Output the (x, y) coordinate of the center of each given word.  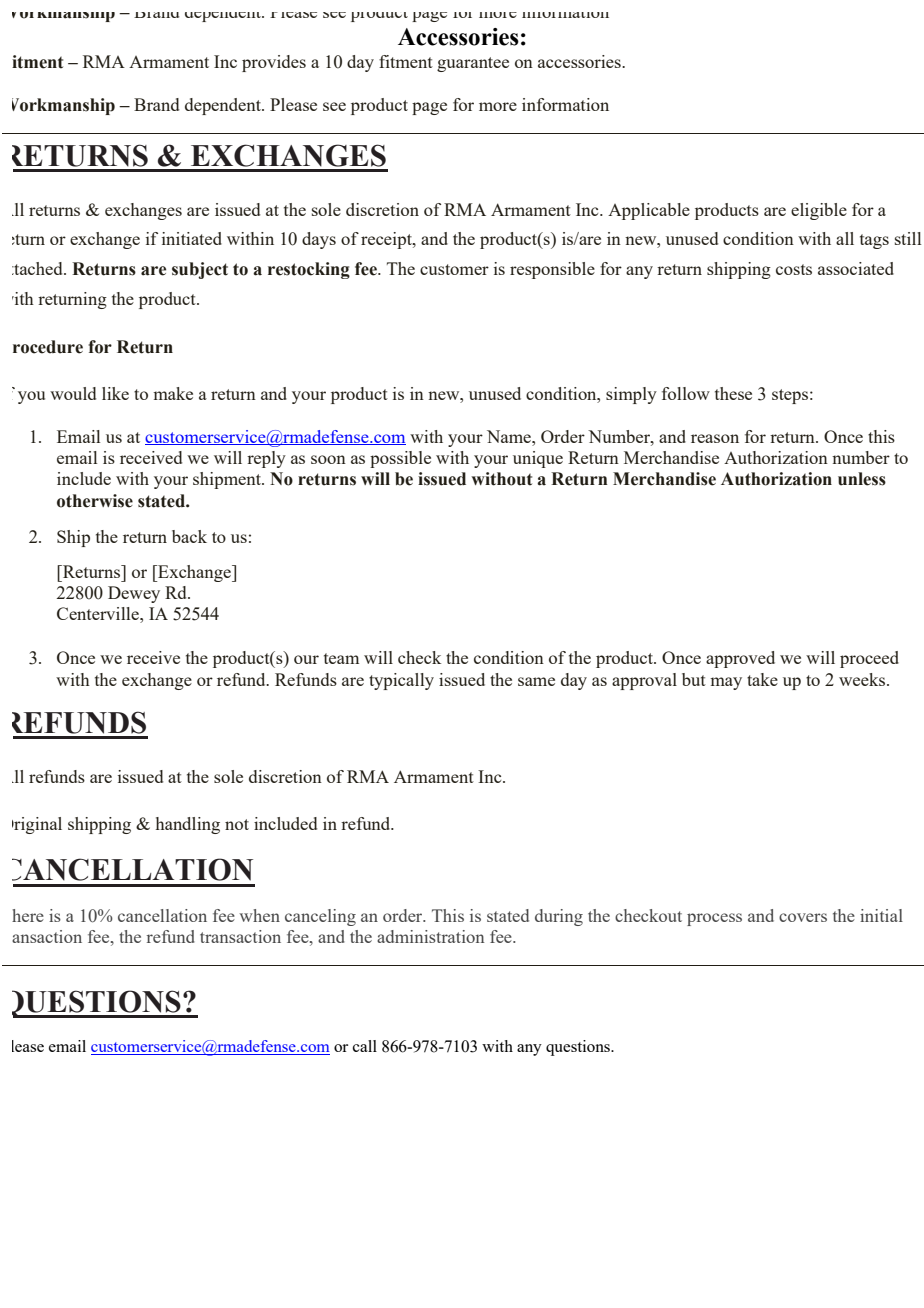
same (536, 681)
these (733, 393)
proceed (869, 659)
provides (274, 63)
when (259, 915)
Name (510, 436)
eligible (819, 211)
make (173, 393)
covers (803, 917)
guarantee (473, 64)
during (559, 917)
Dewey (134, 594)
